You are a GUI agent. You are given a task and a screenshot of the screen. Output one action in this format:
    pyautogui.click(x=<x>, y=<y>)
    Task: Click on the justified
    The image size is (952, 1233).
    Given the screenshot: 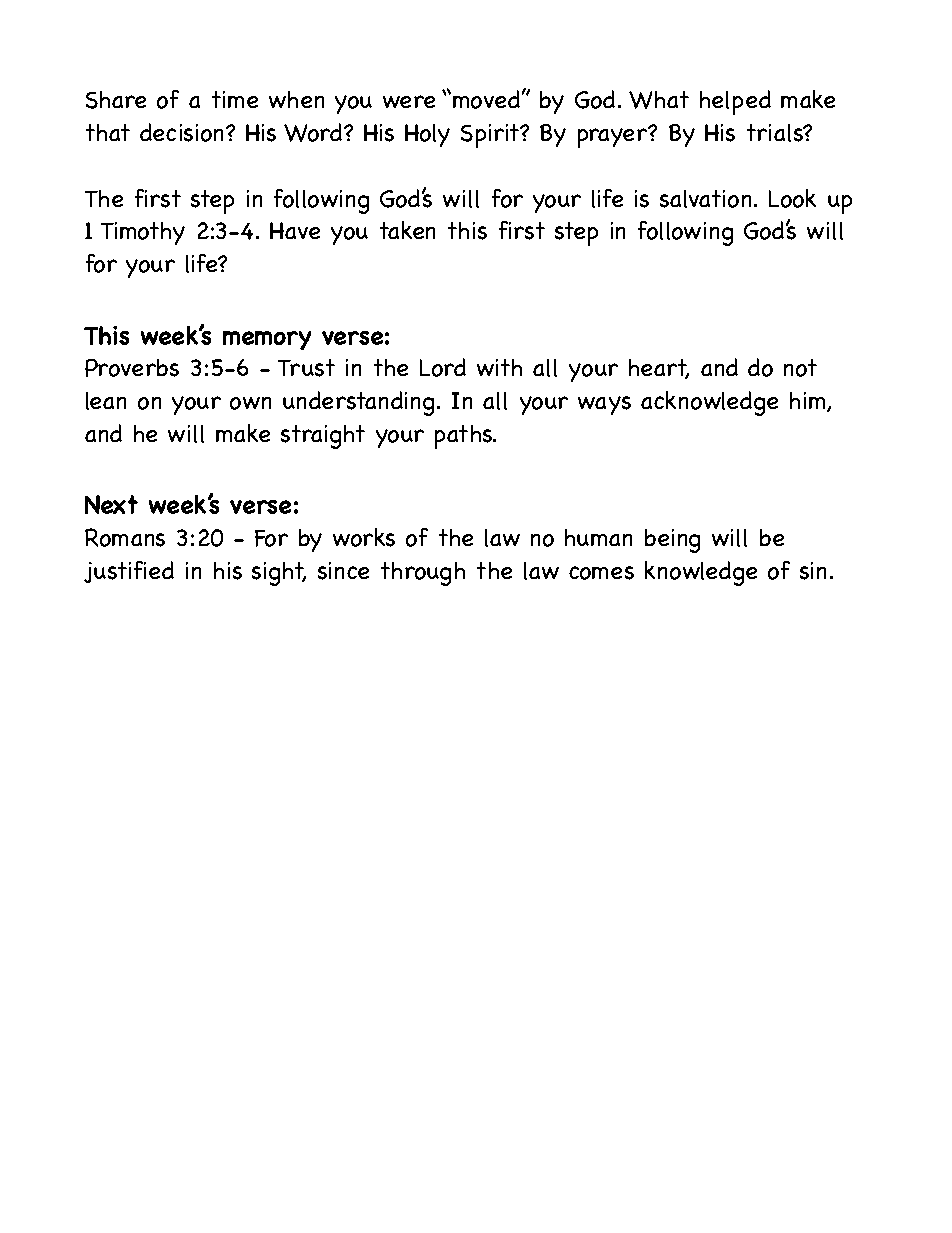 What is the action you would take?
    pyautogui.click(x=129, y=572)
